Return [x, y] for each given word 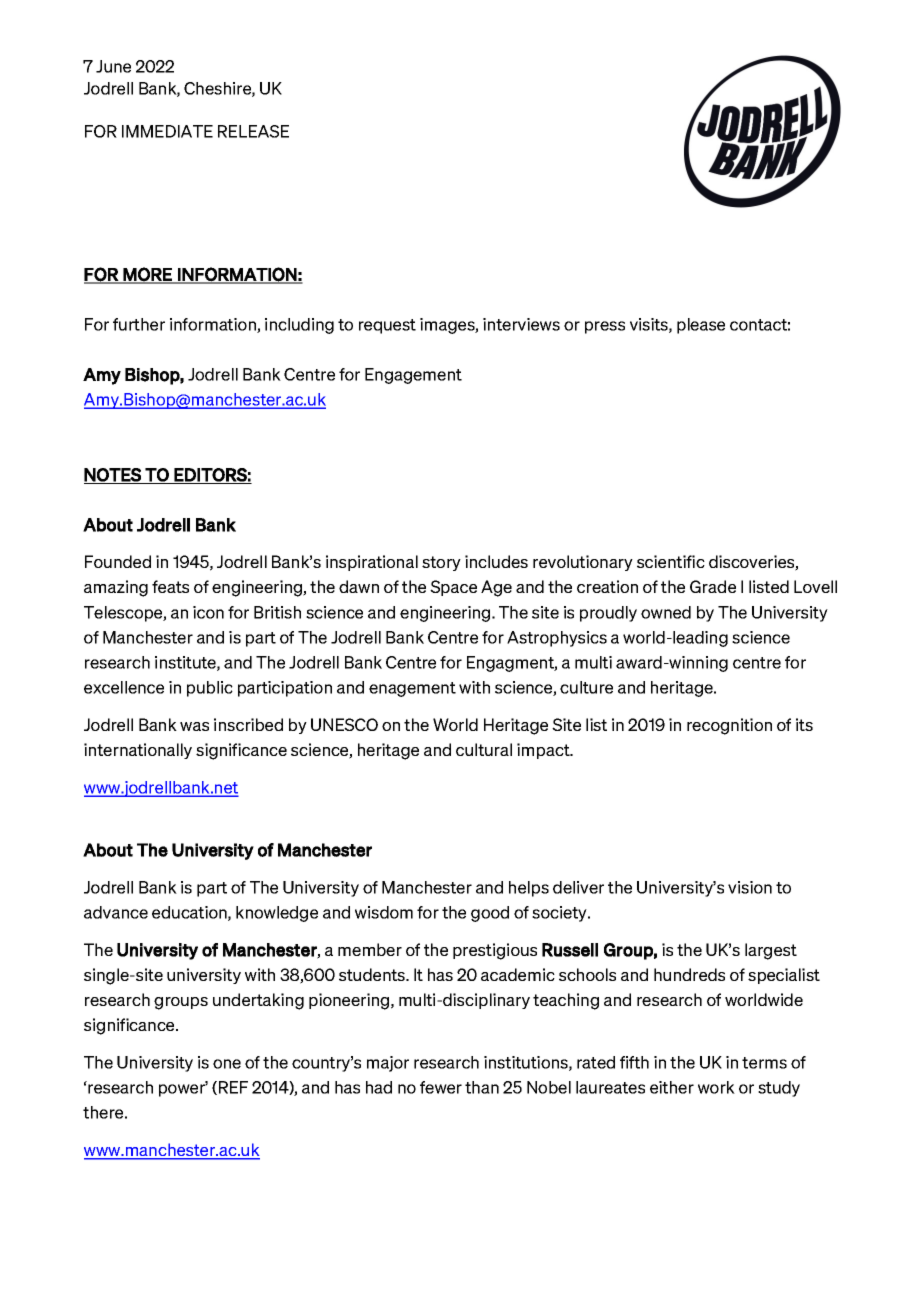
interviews [521, 324]
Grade [713, 586]
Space [453, 588]
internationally [138, 751]
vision [750, 887]
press [605, 327]
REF [232, 1088]
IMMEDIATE [167, 131]
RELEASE [253, 131]
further [139, 324]
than [482, 1087]
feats [170, 586]
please [701, 326]
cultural [484, 749]
